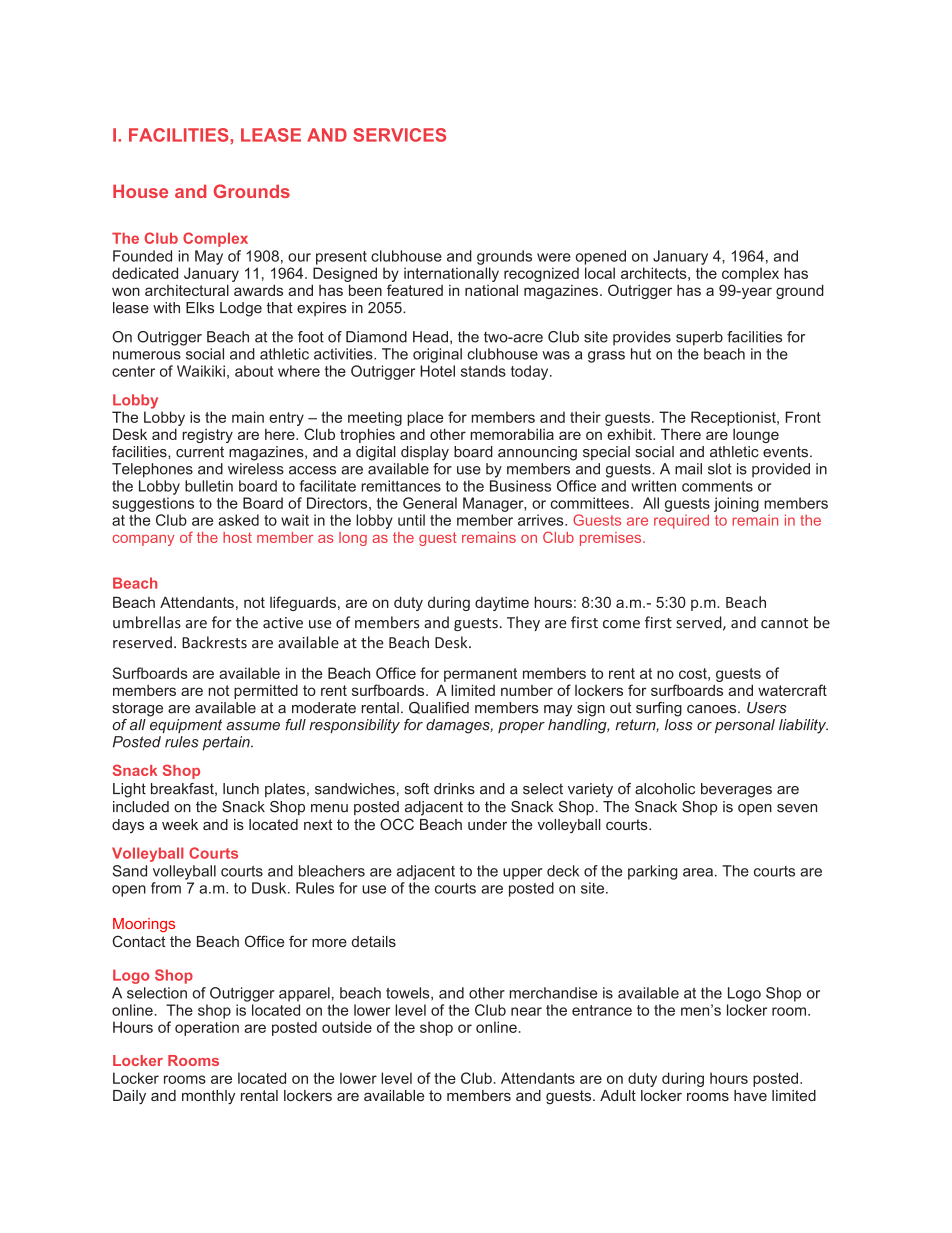 The image size is (952, 1233). What do you see at coordinates (214, 642) in the screenshot?
I see `Backrests` at bounding box center [214, 642].
